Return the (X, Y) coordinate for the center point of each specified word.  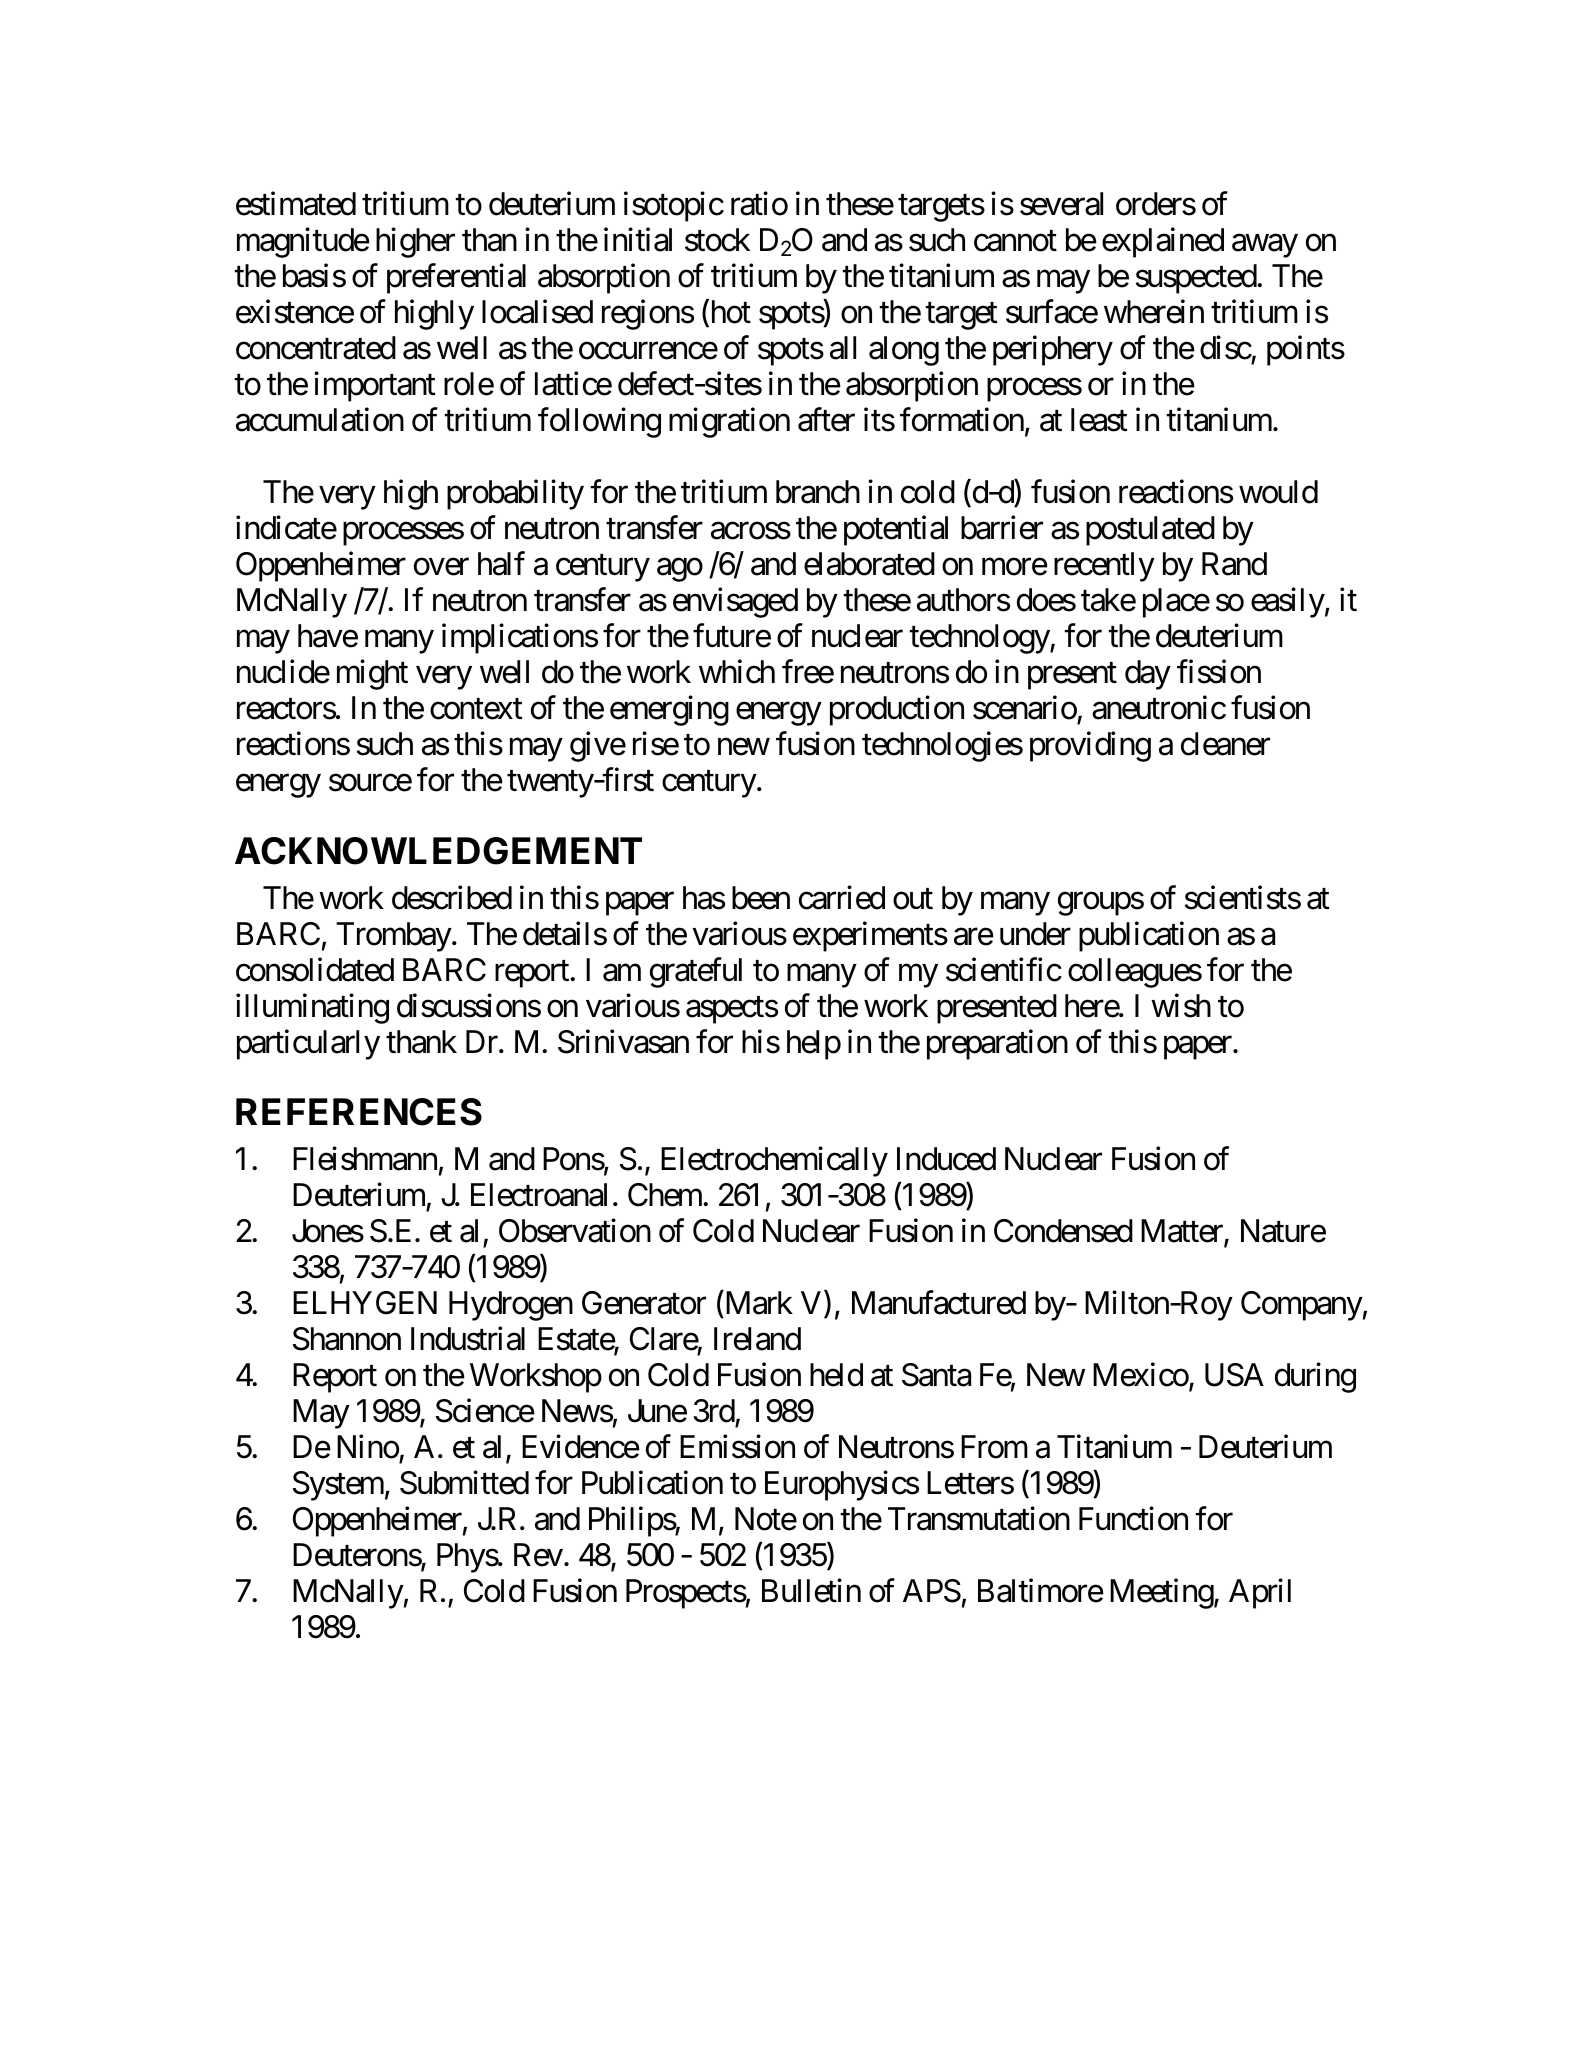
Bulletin (811, 1590)
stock (717, 240)
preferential (456, 279)
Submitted (464, 1482)
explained (1163, 243)
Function (1133, 1518)
